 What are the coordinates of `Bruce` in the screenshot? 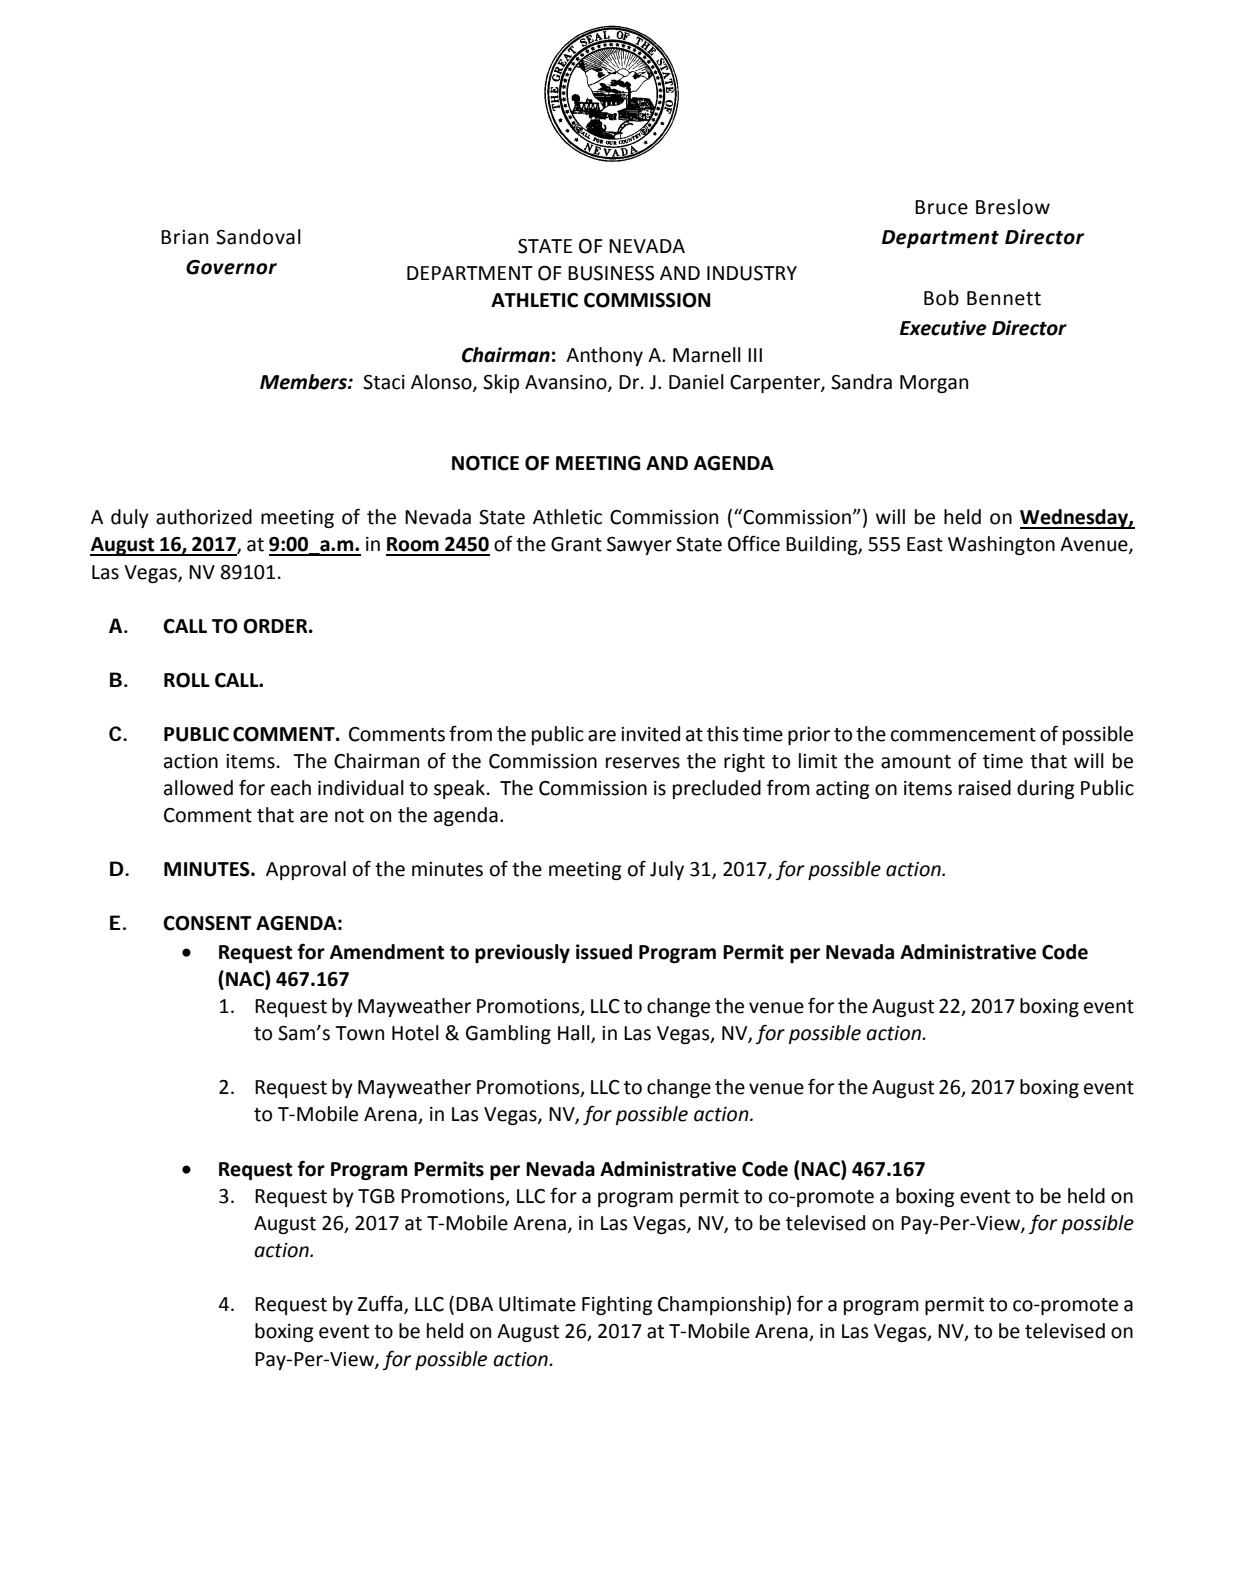 It's located at (941, 207).
